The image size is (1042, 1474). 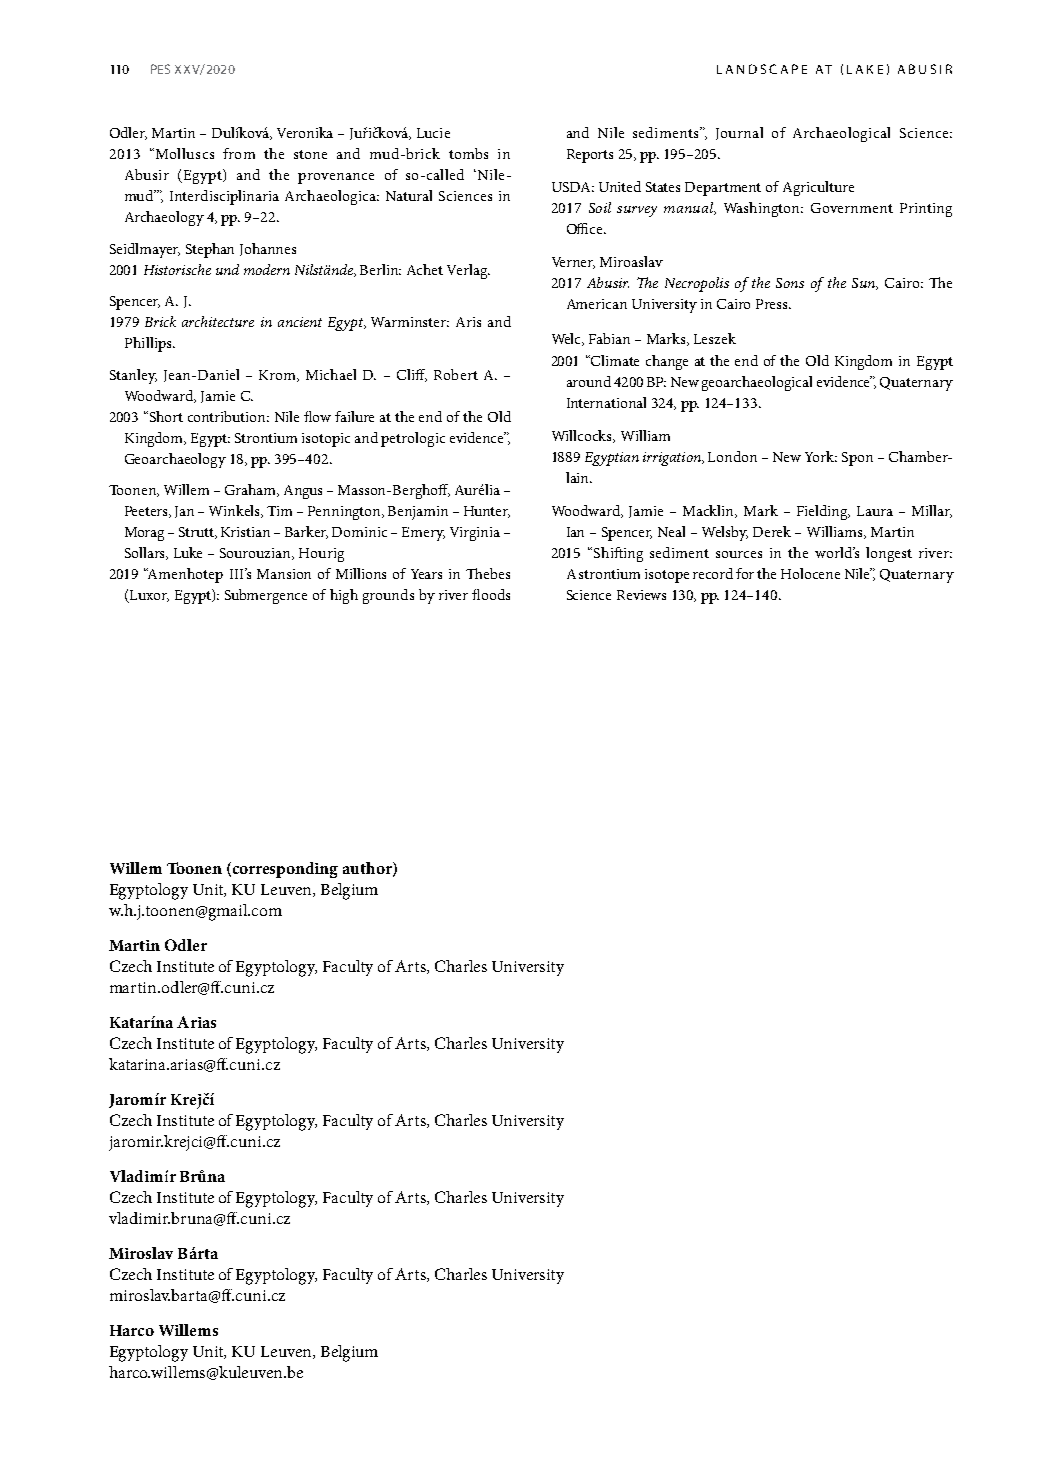 I want to click on from, so click(x=239, y=153).
